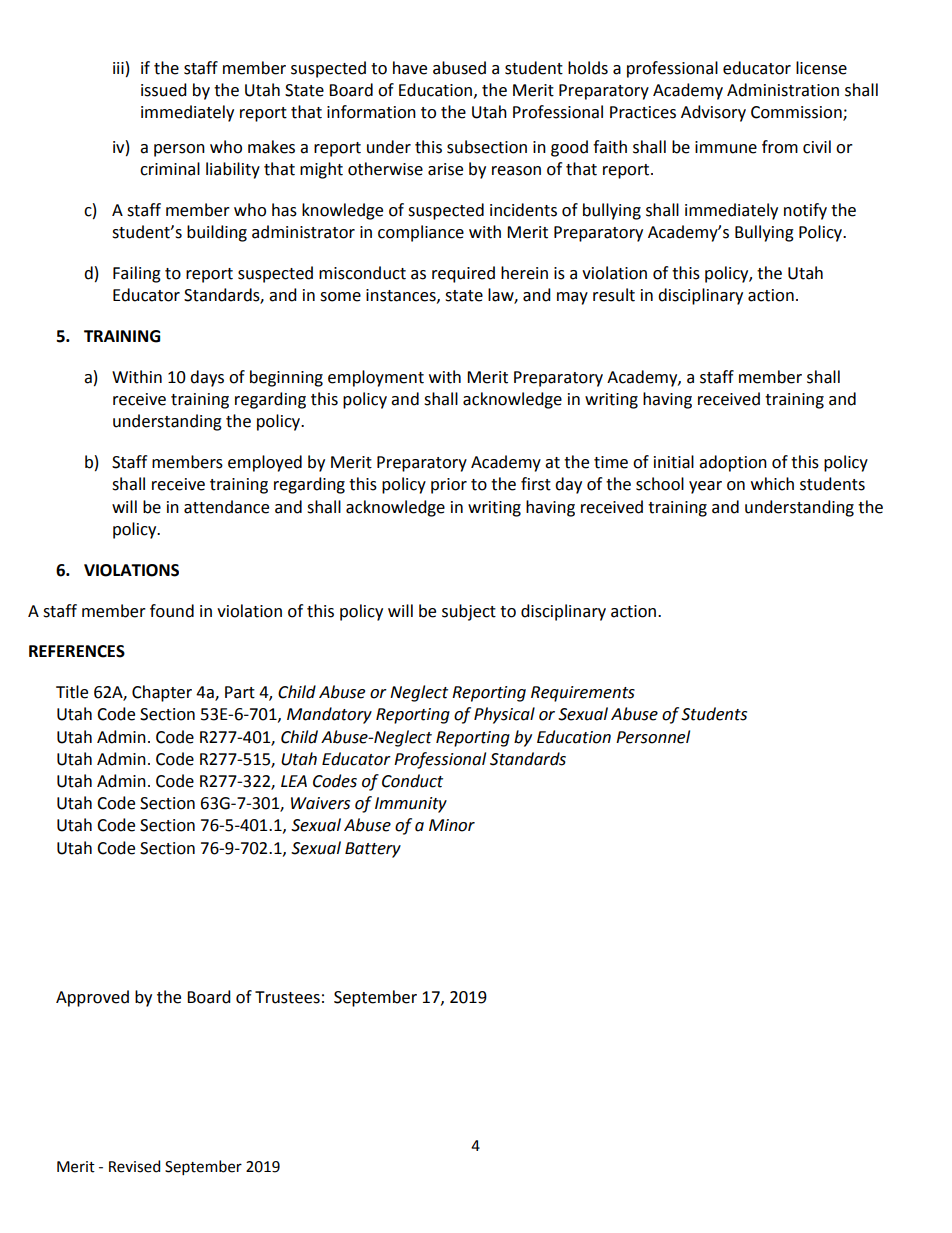 The height and width of the image is (1233, 952). I want to click on Advisory, so click(713, 113).
